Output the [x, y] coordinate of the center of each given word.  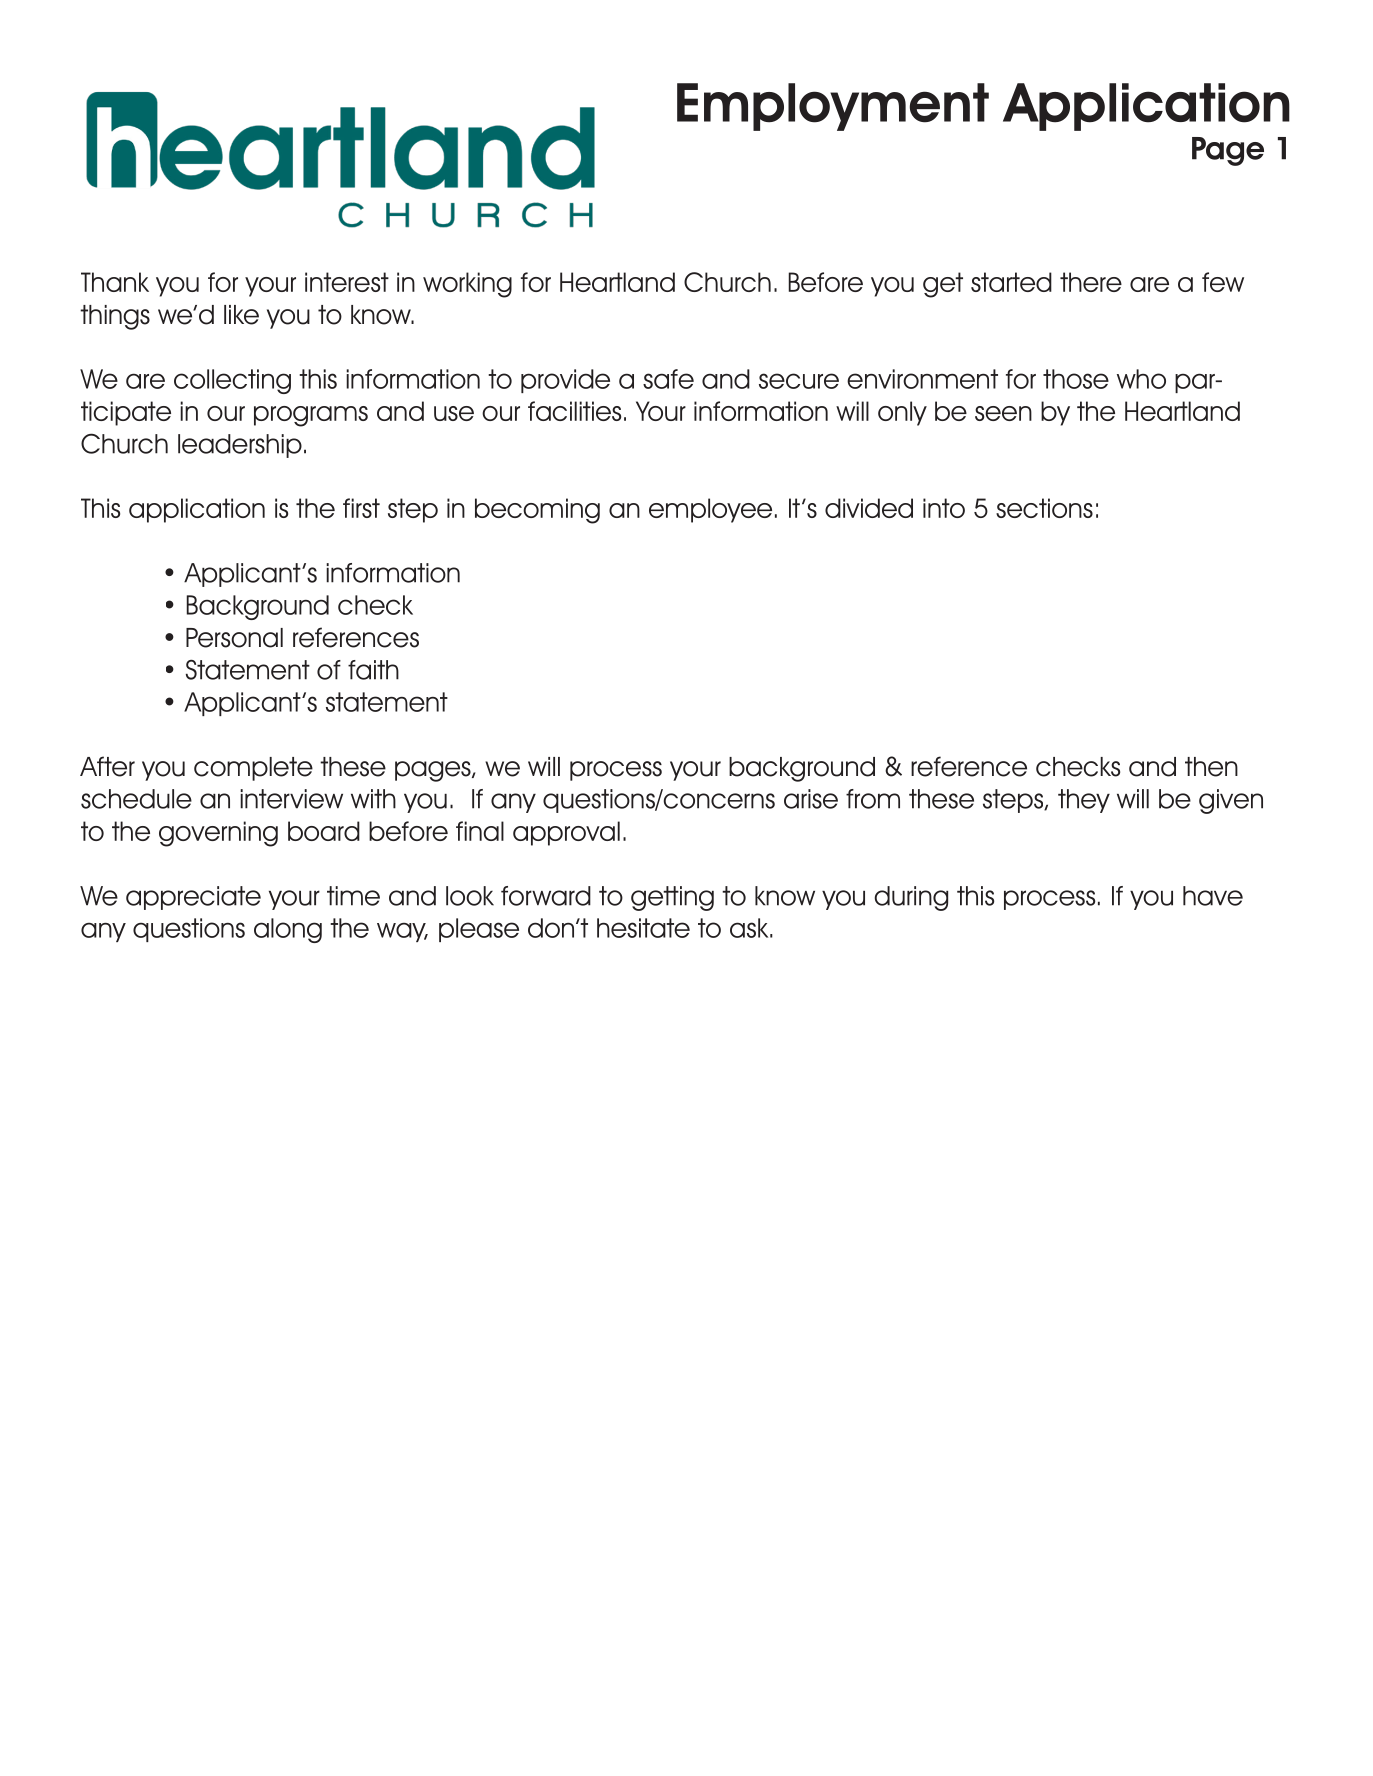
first [361, 508]
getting [672, 898]
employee [710, 510]
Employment [833, 107]
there [1091, 282]
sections [1044, 508]
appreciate [193, 898]
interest [347, 282]
